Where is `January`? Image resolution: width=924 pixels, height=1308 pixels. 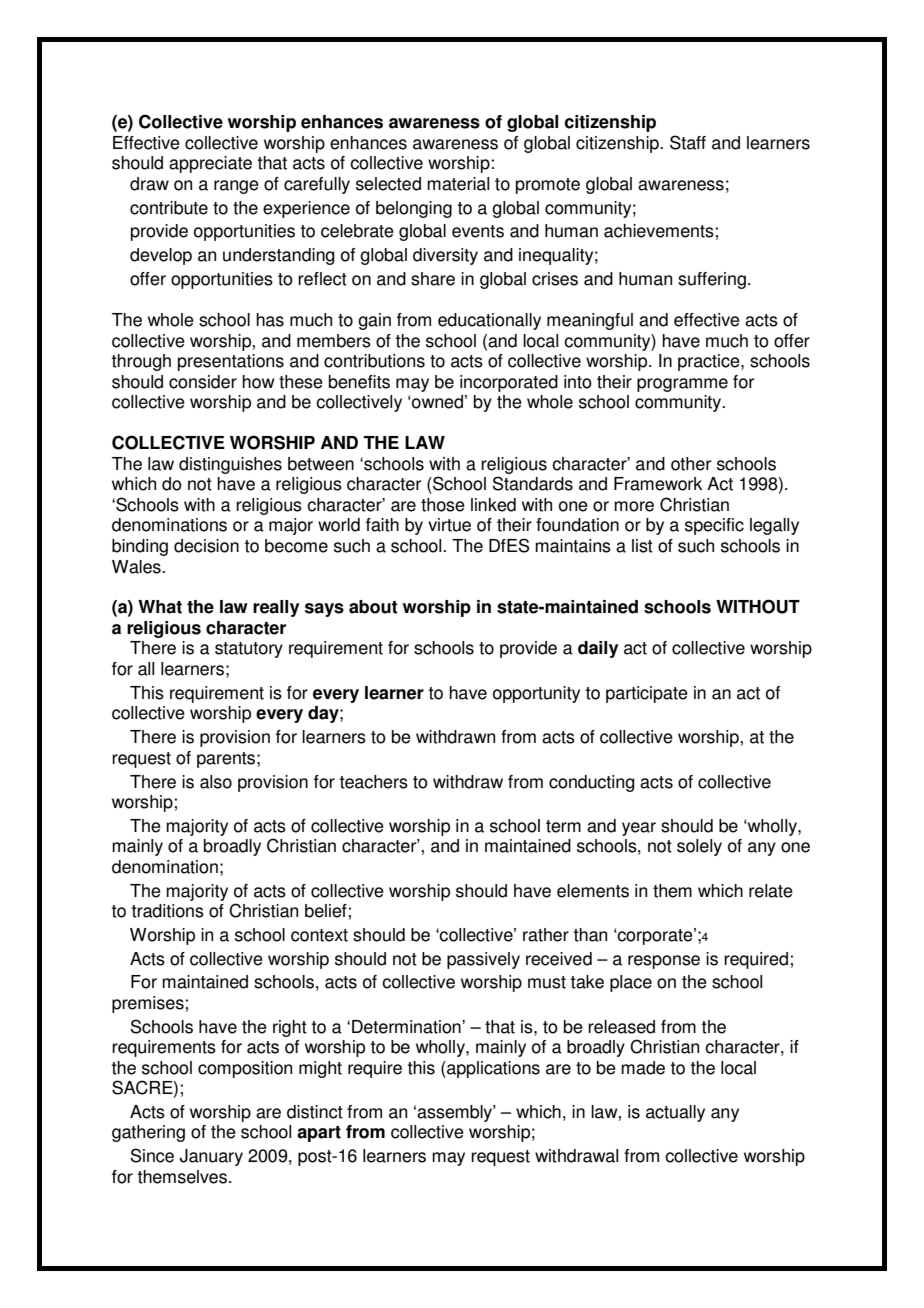
January is located at coordinates (211, 1157).
